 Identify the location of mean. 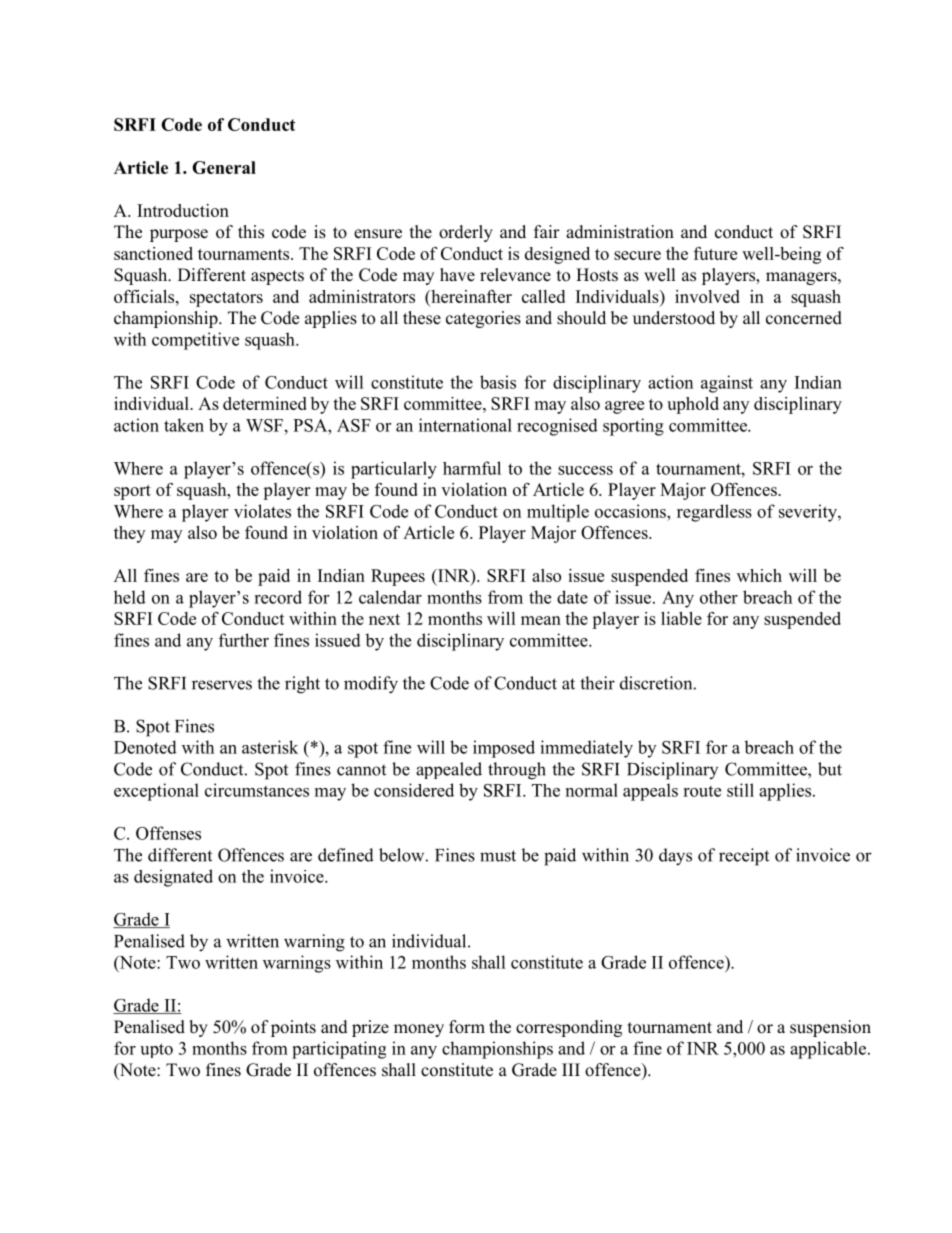
(541, 620).
